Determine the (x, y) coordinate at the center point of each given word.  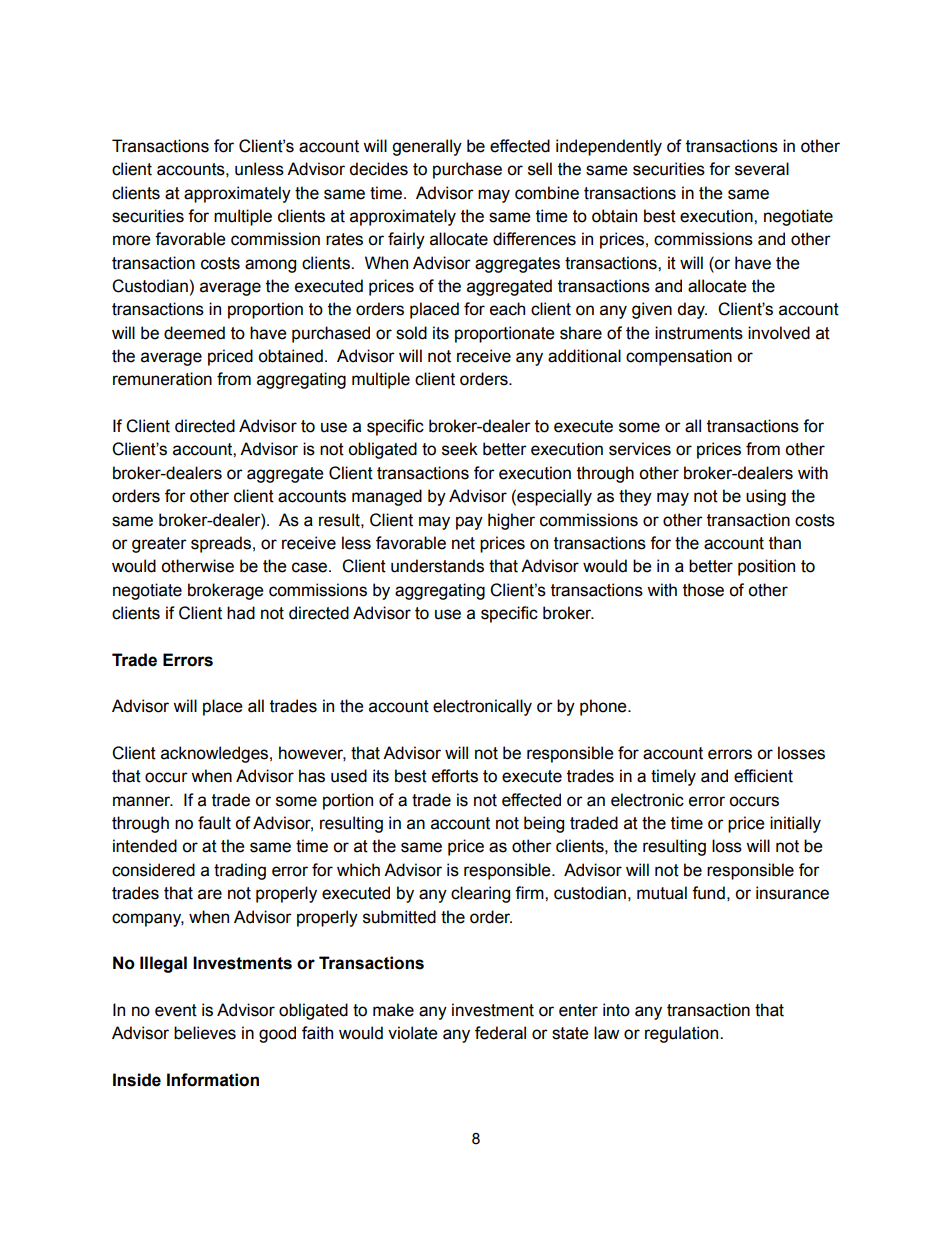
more (132, 240)
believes (205, 1033)
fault (214, 823)
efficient (763, 776)
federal (500, 1033)
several (762, 169)
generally (427, 147)
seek (460, 449)
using (766, 497)
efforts (455, 776)
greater (159, 545)
